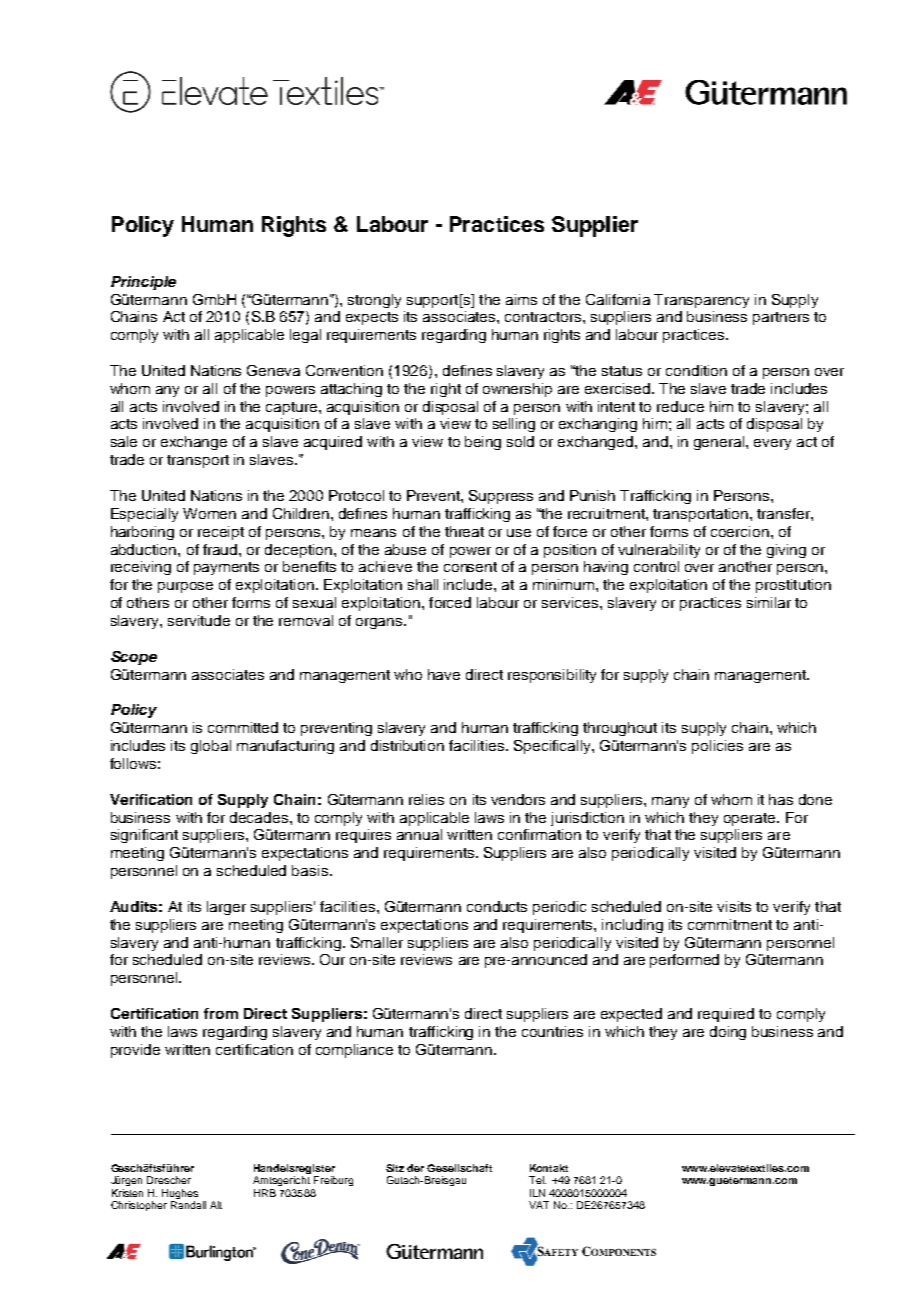 The width and height of the screenshot is (924, 1308). Describe the element at coordinates (226, 908) in the screenshot. I see `larger` at that location.
